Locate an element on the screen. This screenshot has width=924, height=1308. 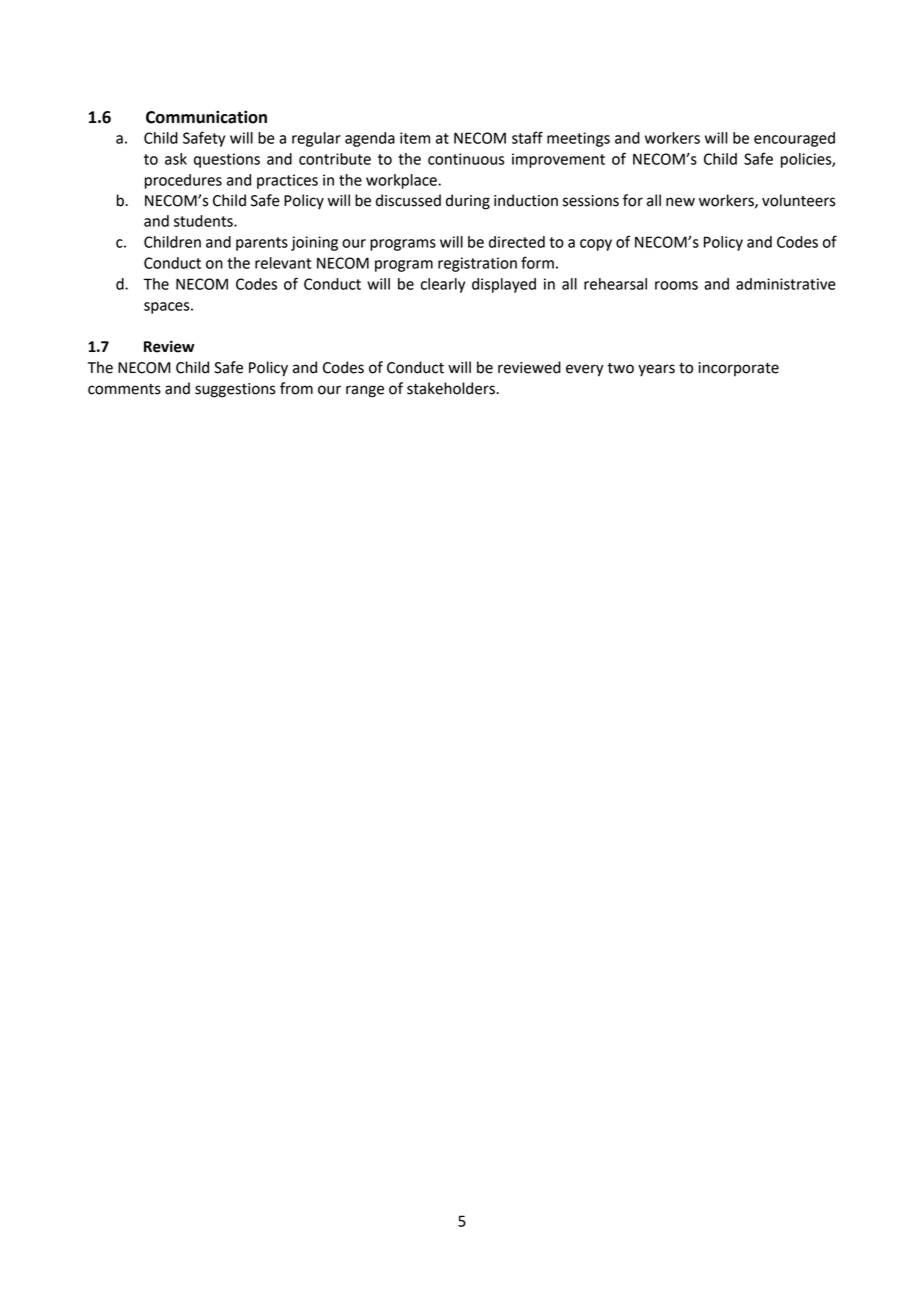
item is located at coordinates (415, 138).
